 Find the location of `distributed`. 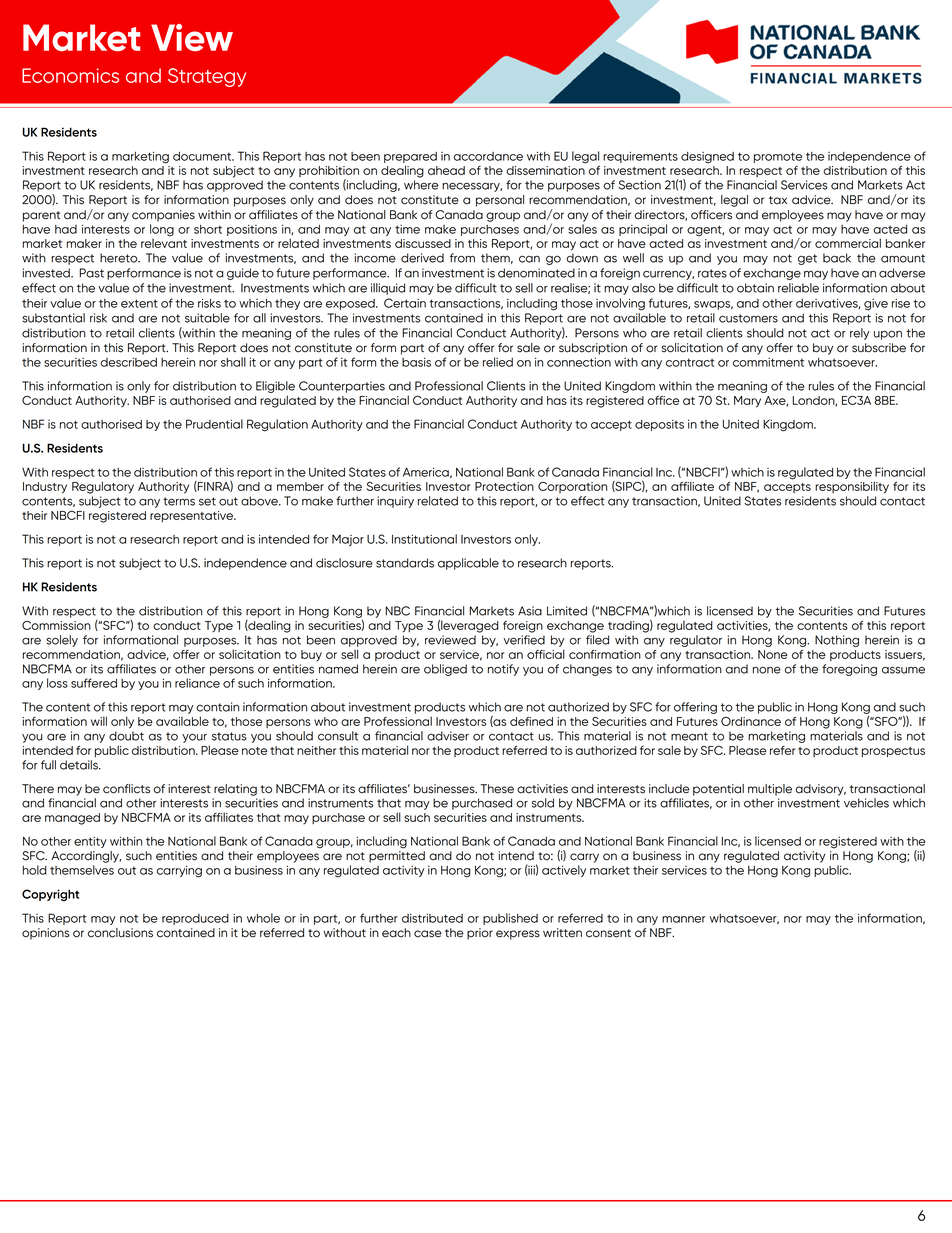

distributed is located at coordinates (432, 918).
